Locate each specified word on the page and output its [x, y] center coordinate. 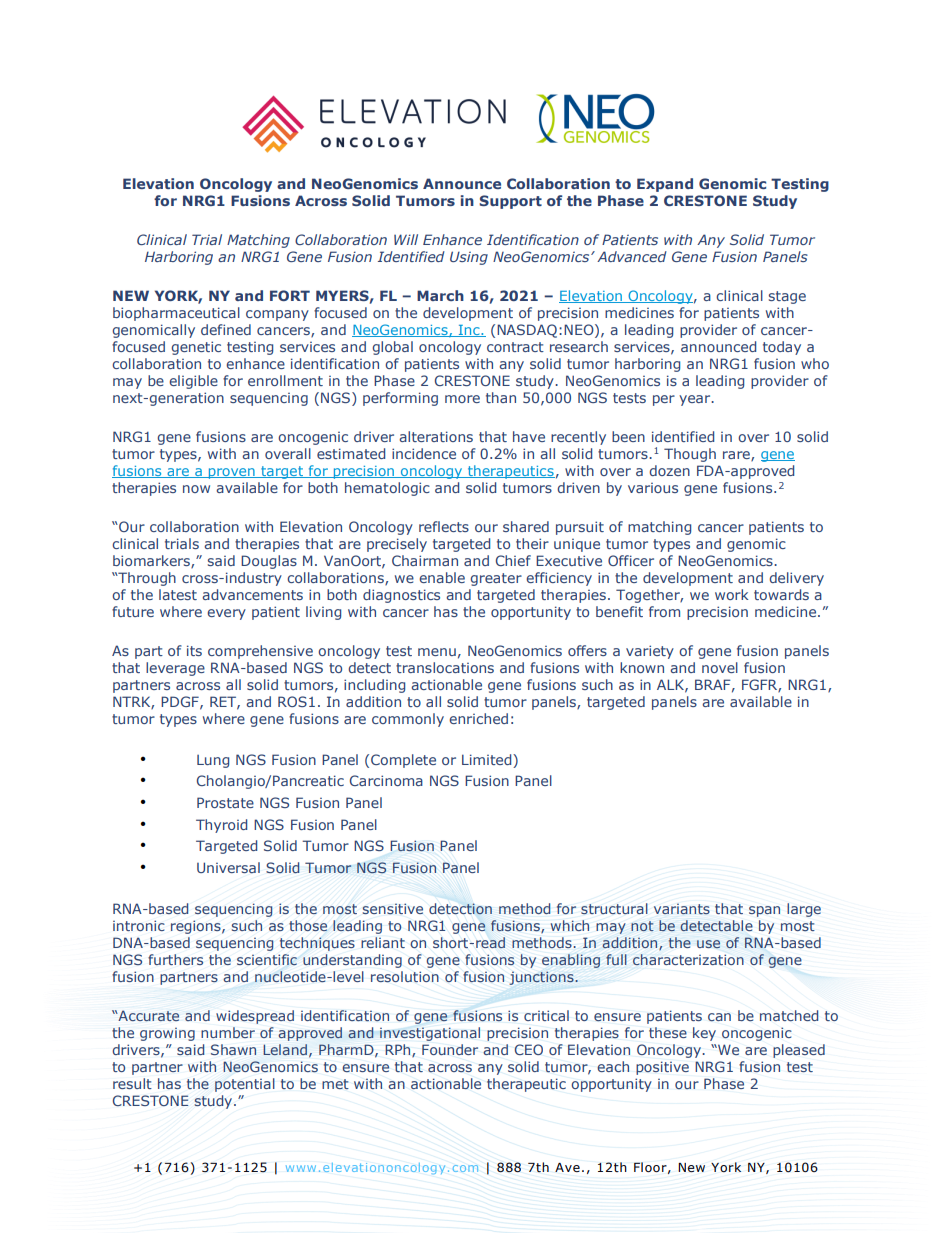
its [194, 650]
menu [437, 652]
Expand [665, 185]
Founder [450, 1049]
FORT [290, 295]
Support [510, 202]
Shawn [233, 1049]
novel [720, 667]
